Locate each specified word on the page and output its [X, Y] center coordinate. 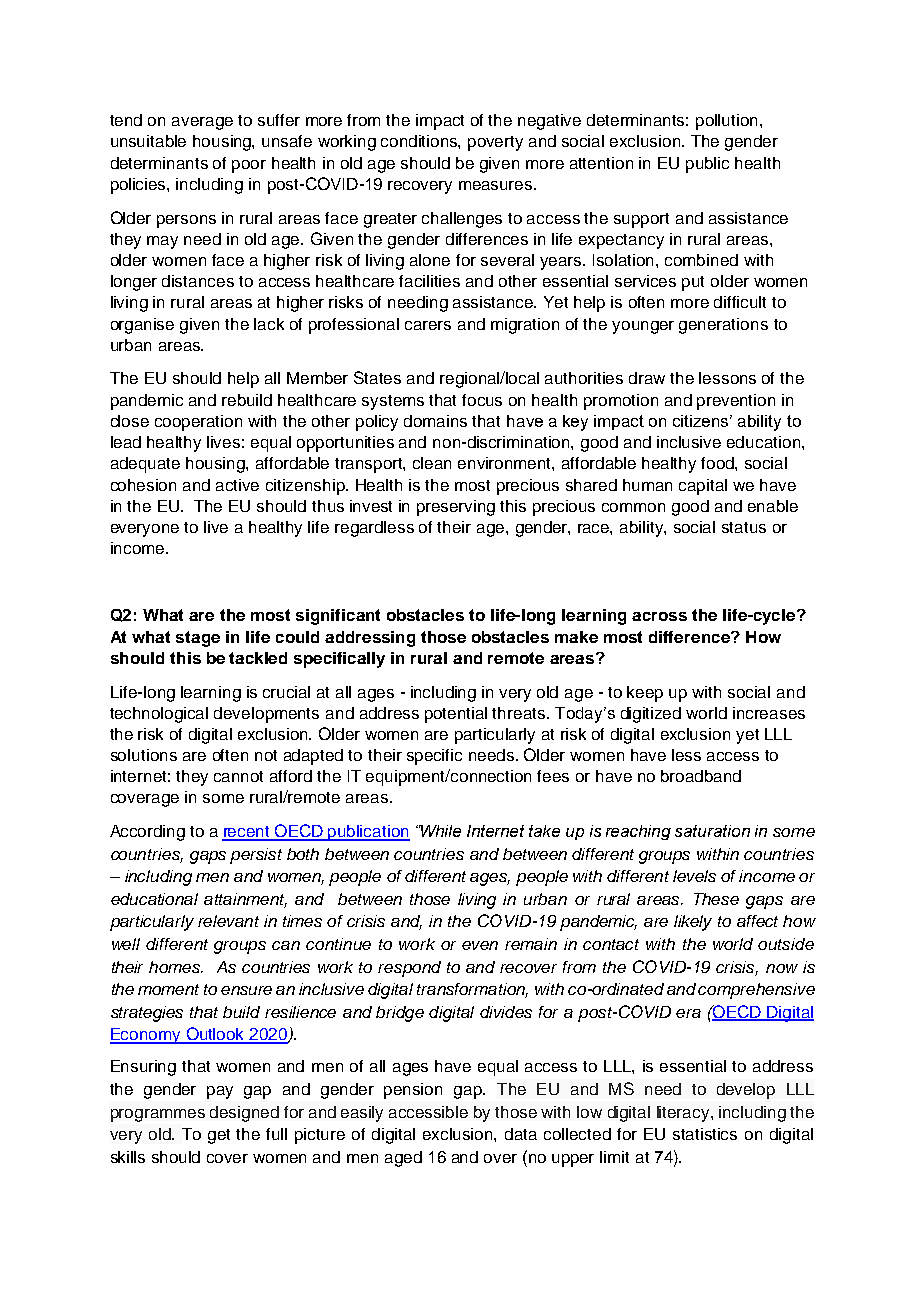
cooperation [198, 423]
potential [456, 715]
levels [694, 876]
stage [198, 639]
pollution [726, 122]
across [659, 616]
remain [531, 944]
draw [647, 378]
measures [497, 185]
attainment [245, 900]
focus [482, 400]
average [202, 123]
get [219, 1136]
